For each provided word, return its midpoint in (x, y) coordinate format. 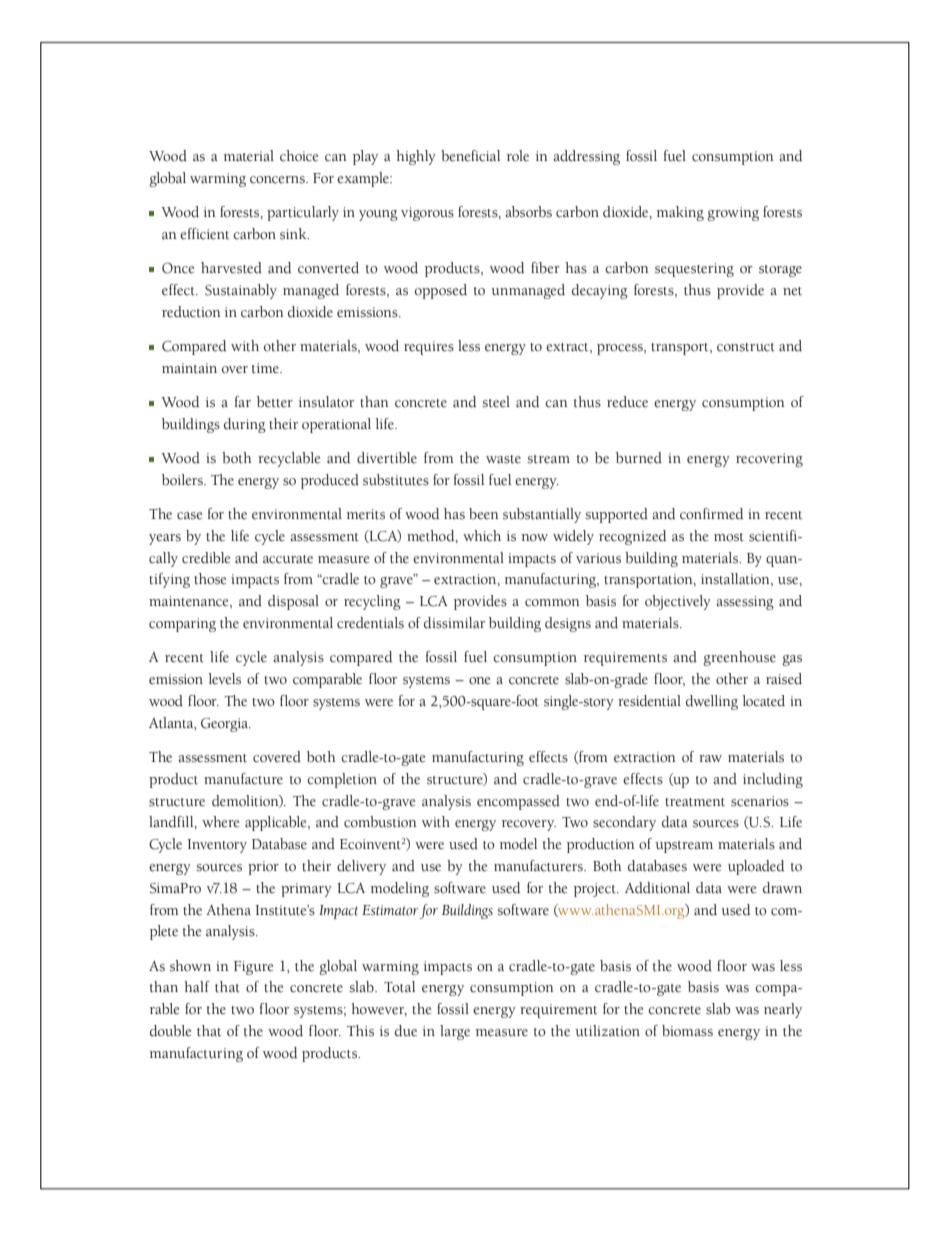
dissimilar (454, 623)
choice (299, 156)
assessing (745, 603)
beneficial (470, 156)
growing (733, 214)
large (455, 1032)
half (197, 986)
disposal (293, 602)
